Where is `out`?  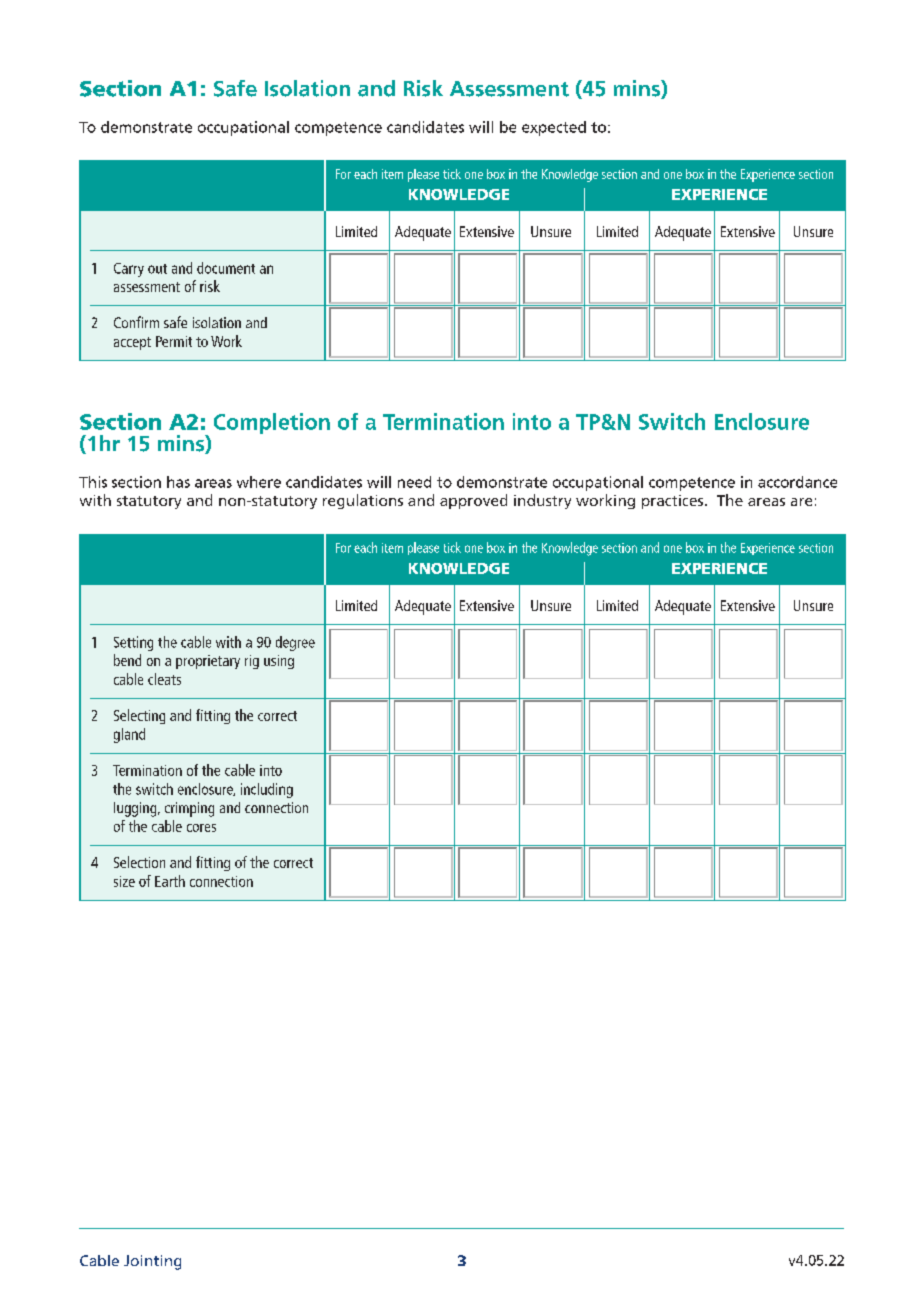 out is located at coordinates (157, 269).
